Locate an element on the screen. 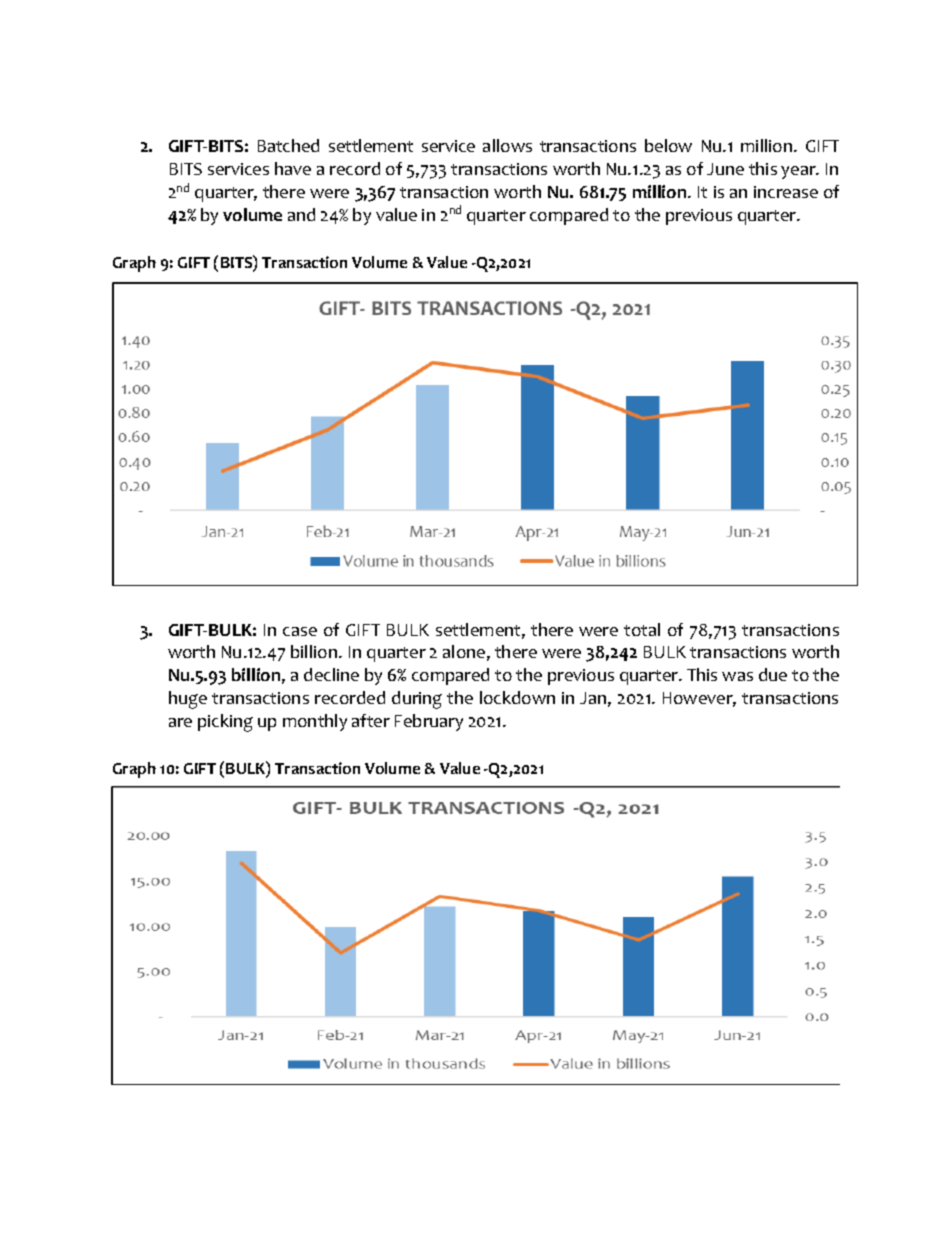 This screenshot has width=952, height=1233. Batched is located at coordinates (288, 145).
